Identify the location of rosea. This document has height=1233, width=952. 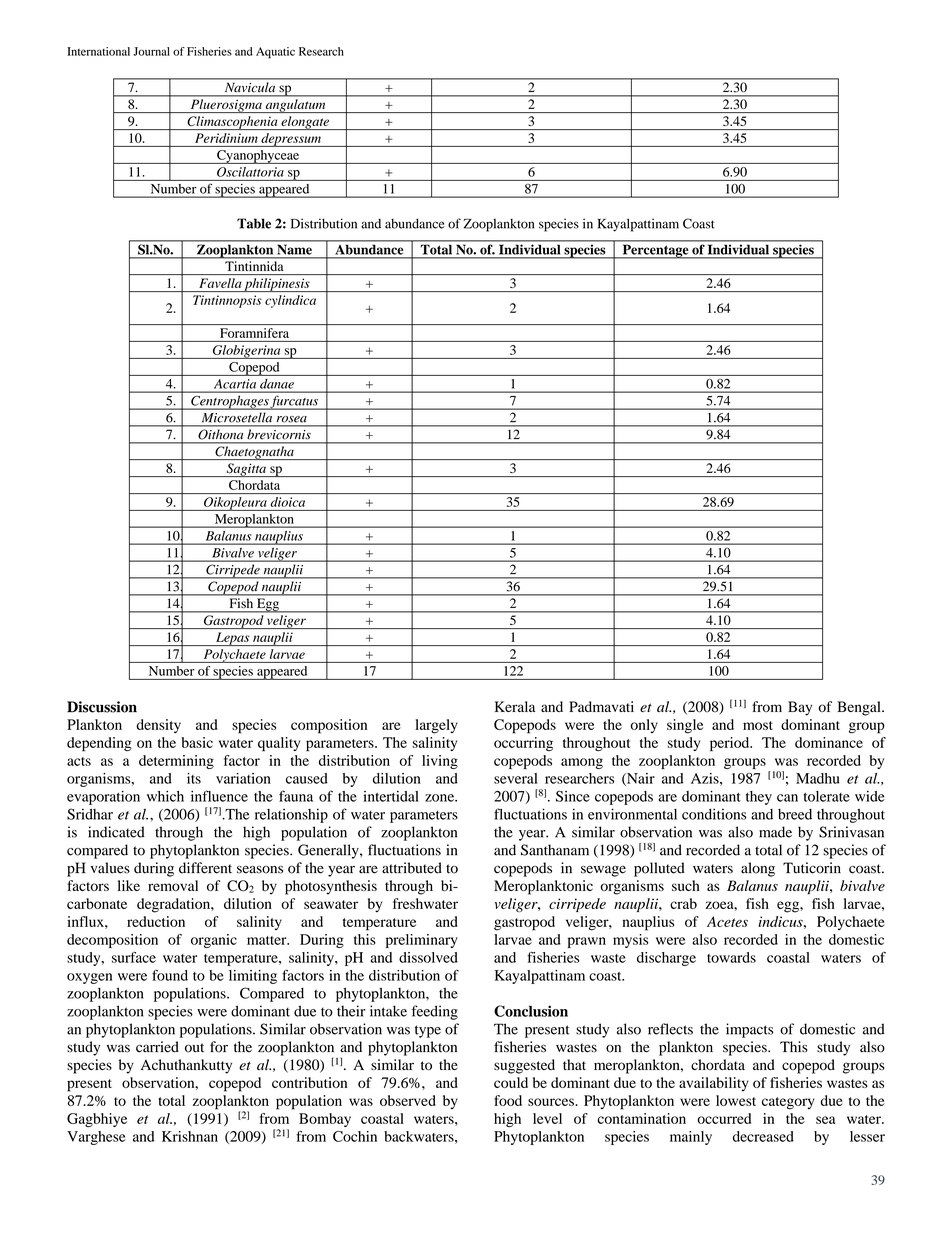
(292, 419).
